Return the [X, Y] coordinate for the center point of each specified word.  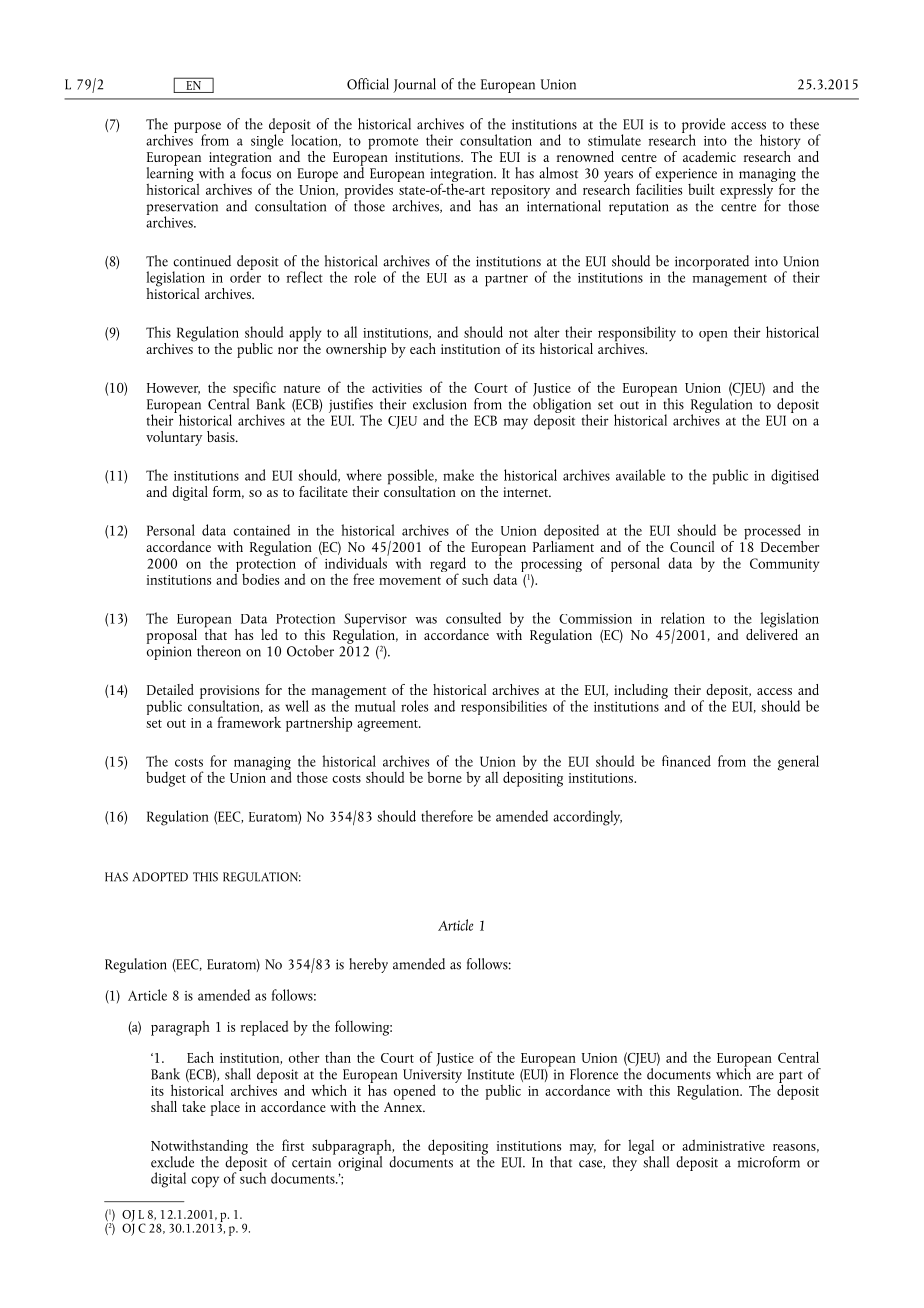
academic [709, 156]
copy [205, 1182]
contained [261, 530]
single [268, 141]
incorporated [711, 263]
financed [686, 761]
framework [249, 722]
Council [692, 546]
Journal [414, 85]
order [245, 276]
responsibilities [504, 707]
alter [547, 332]
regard [448, 566]
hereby [368, 965]
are [765, 1076]
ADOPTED [160, 877]
